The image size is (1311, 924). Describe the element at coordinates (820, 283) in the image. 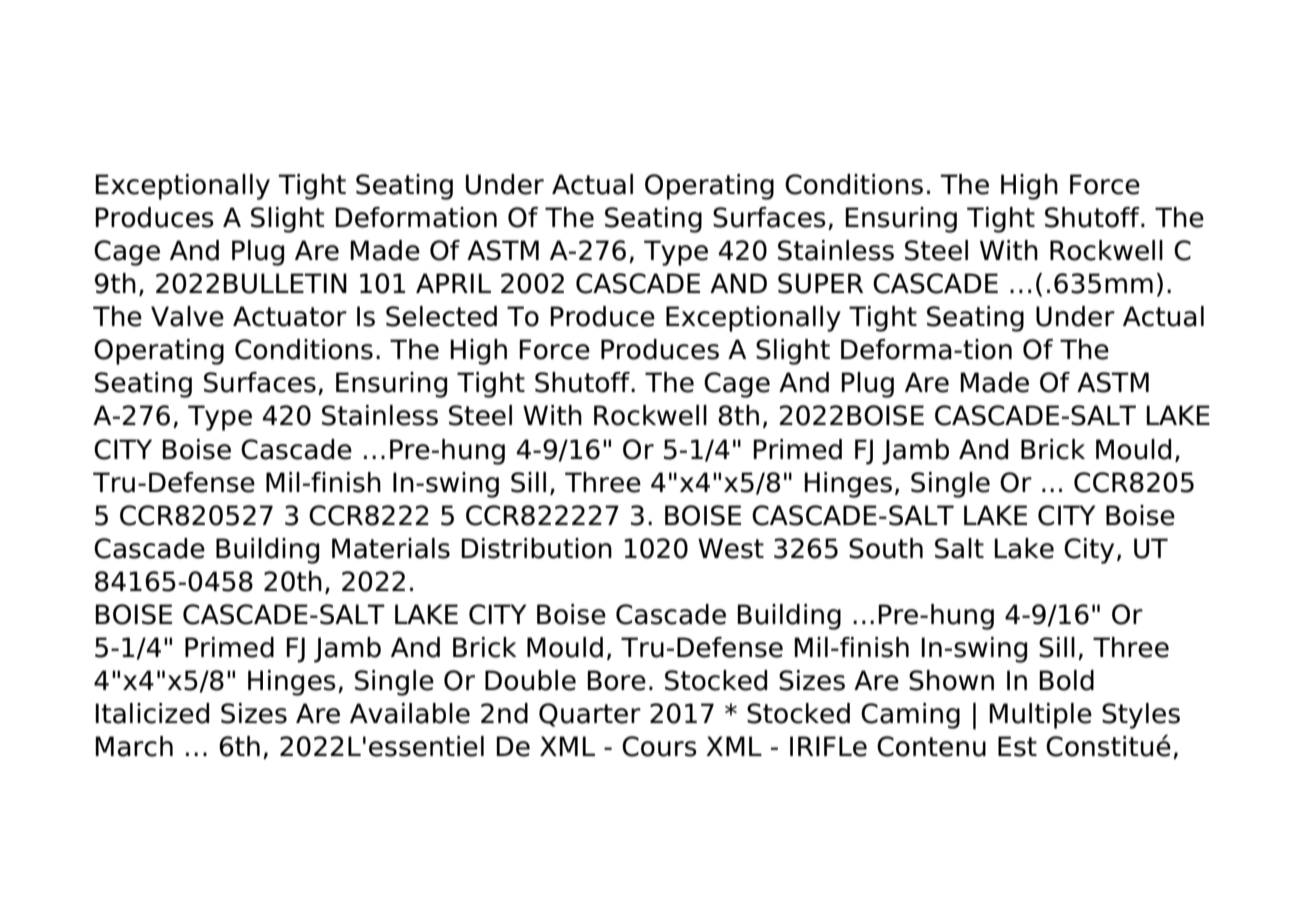

I see `SUPER` at that location.
